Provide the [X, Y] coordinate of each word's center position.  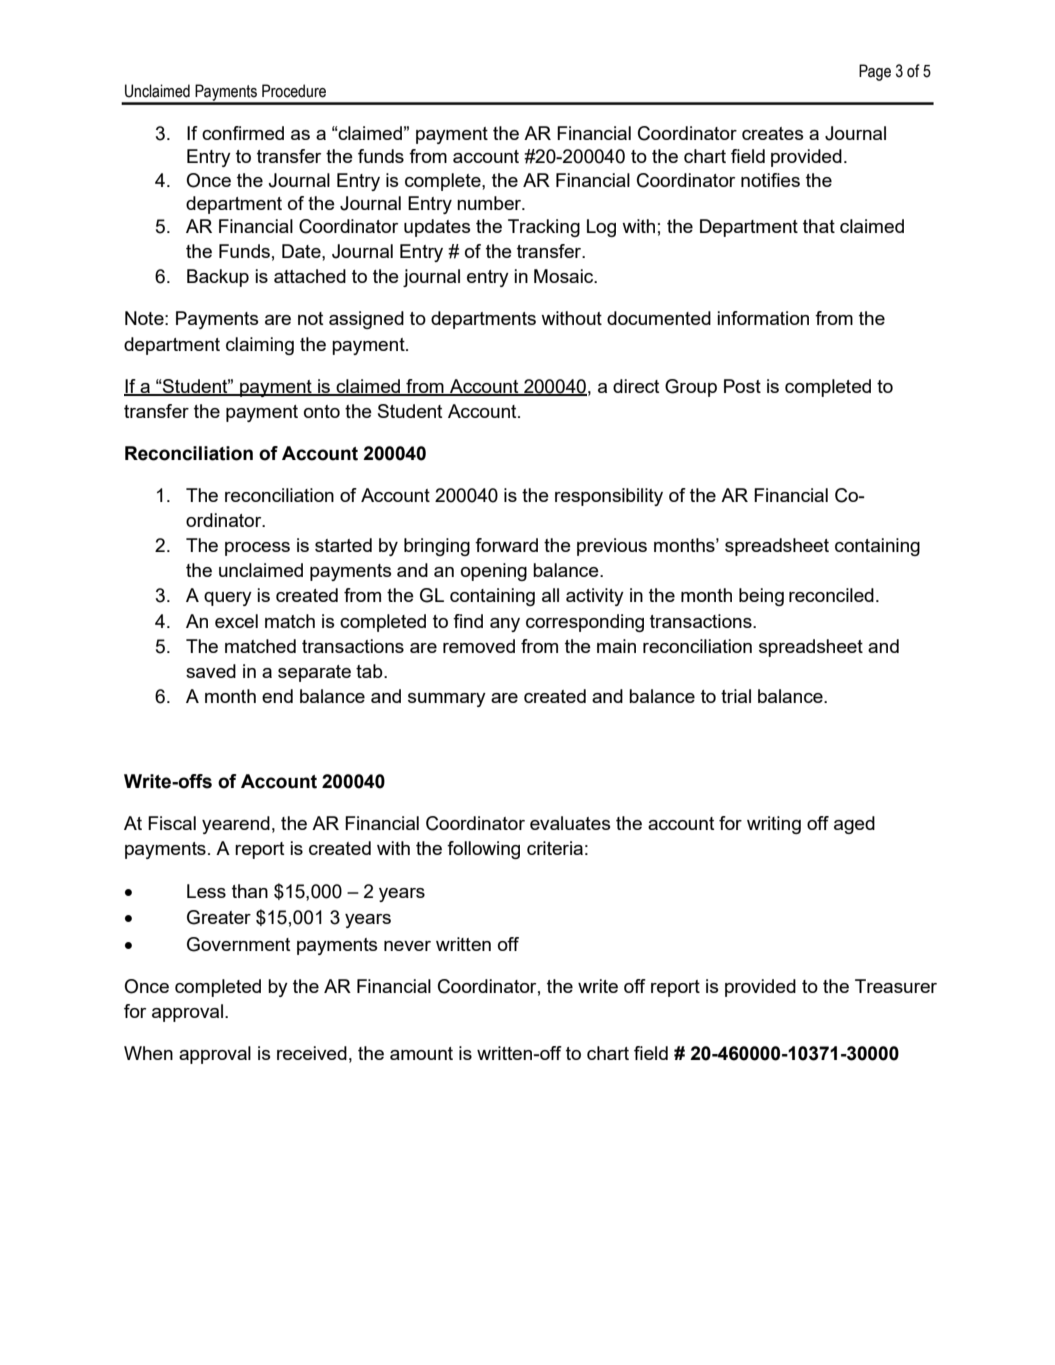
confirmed [243, 133]
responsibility [609, 497]
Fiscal [172, 823]
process [257, 549]
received [312, 1053]
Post [742, 386]
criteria [555, 848]
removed [479, 646]
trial [736, 696]
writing [774, 825]
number [490, 203]
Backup [218, 278]
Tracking [544, 228]
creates [772, 133]
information [763, 318]
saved [211, 671]
